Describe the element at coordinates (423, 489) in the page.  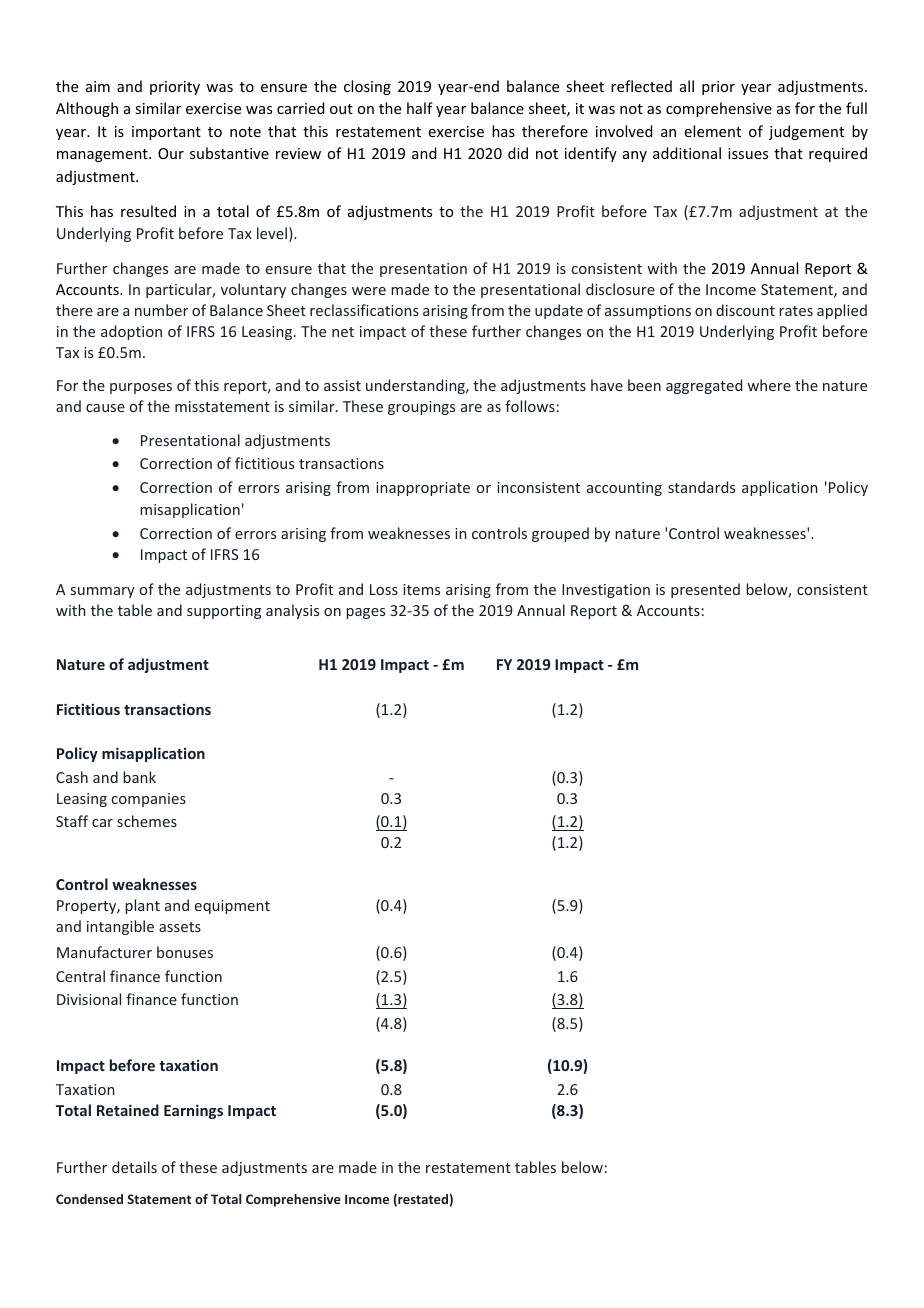
I see `inappropriate` at that location.
